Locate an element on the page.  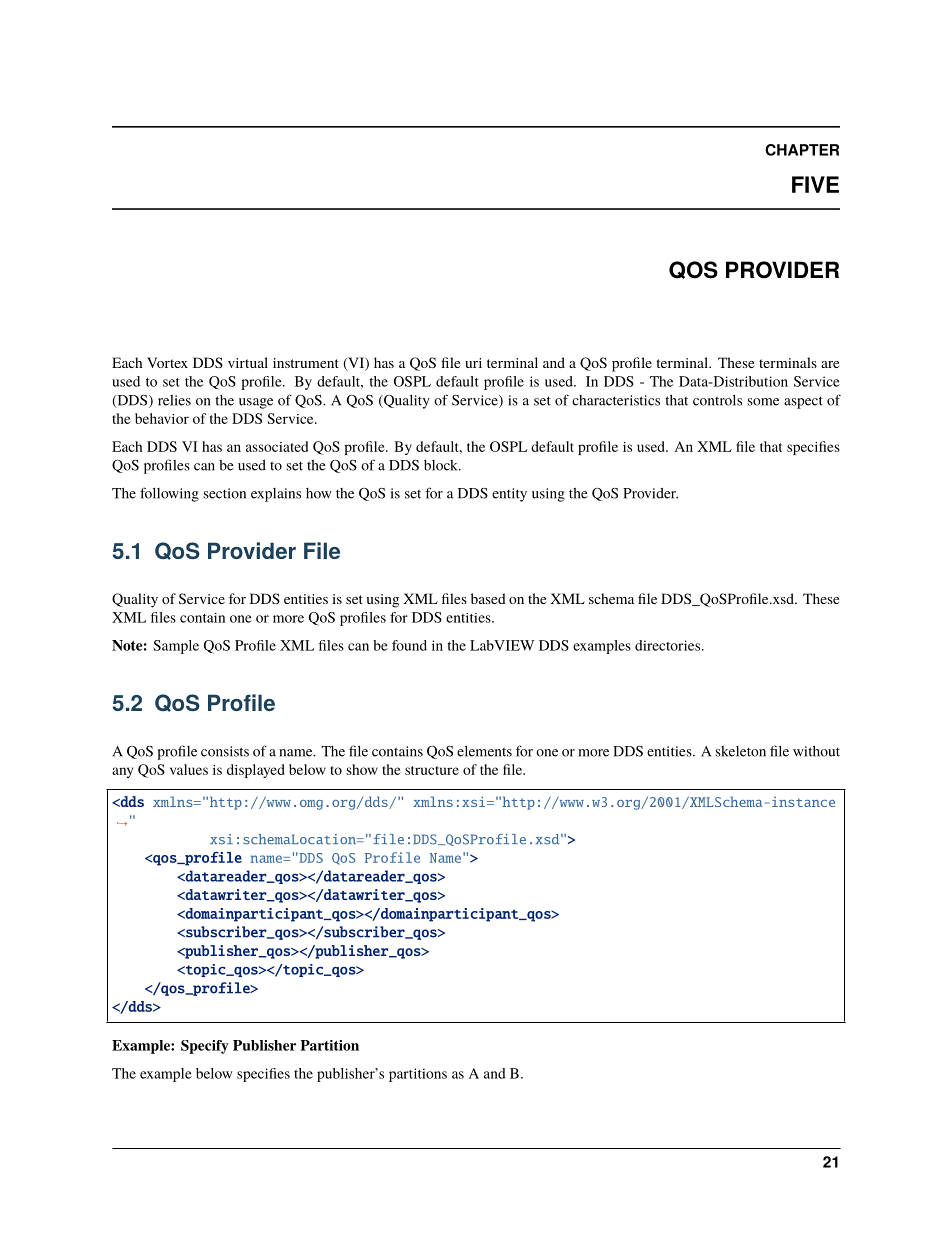
uri is located at coordinates (473, 363).
